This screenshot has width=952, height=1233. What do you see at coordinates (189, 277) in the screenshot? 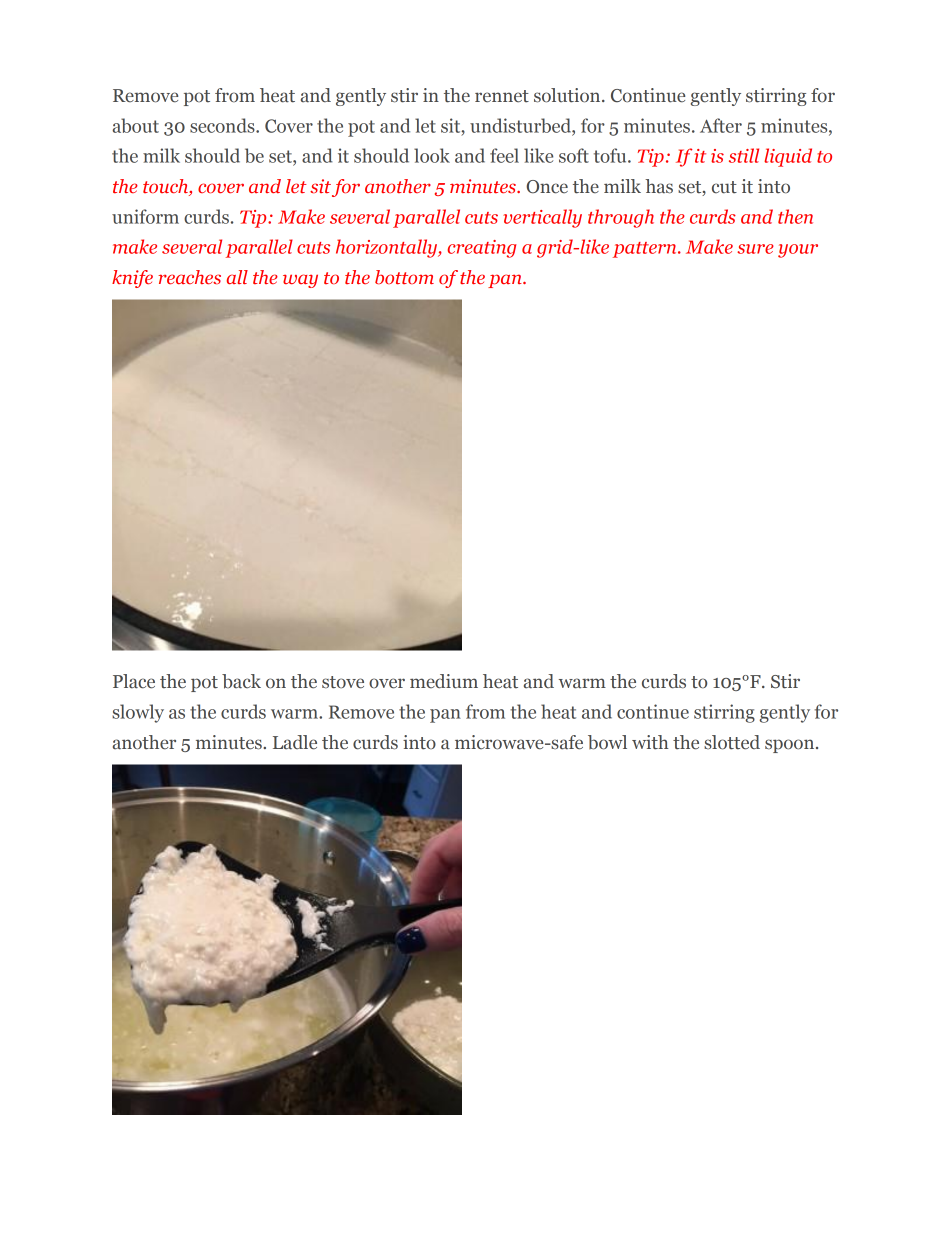
I see `reaches` at bounding box center [189, 277].
